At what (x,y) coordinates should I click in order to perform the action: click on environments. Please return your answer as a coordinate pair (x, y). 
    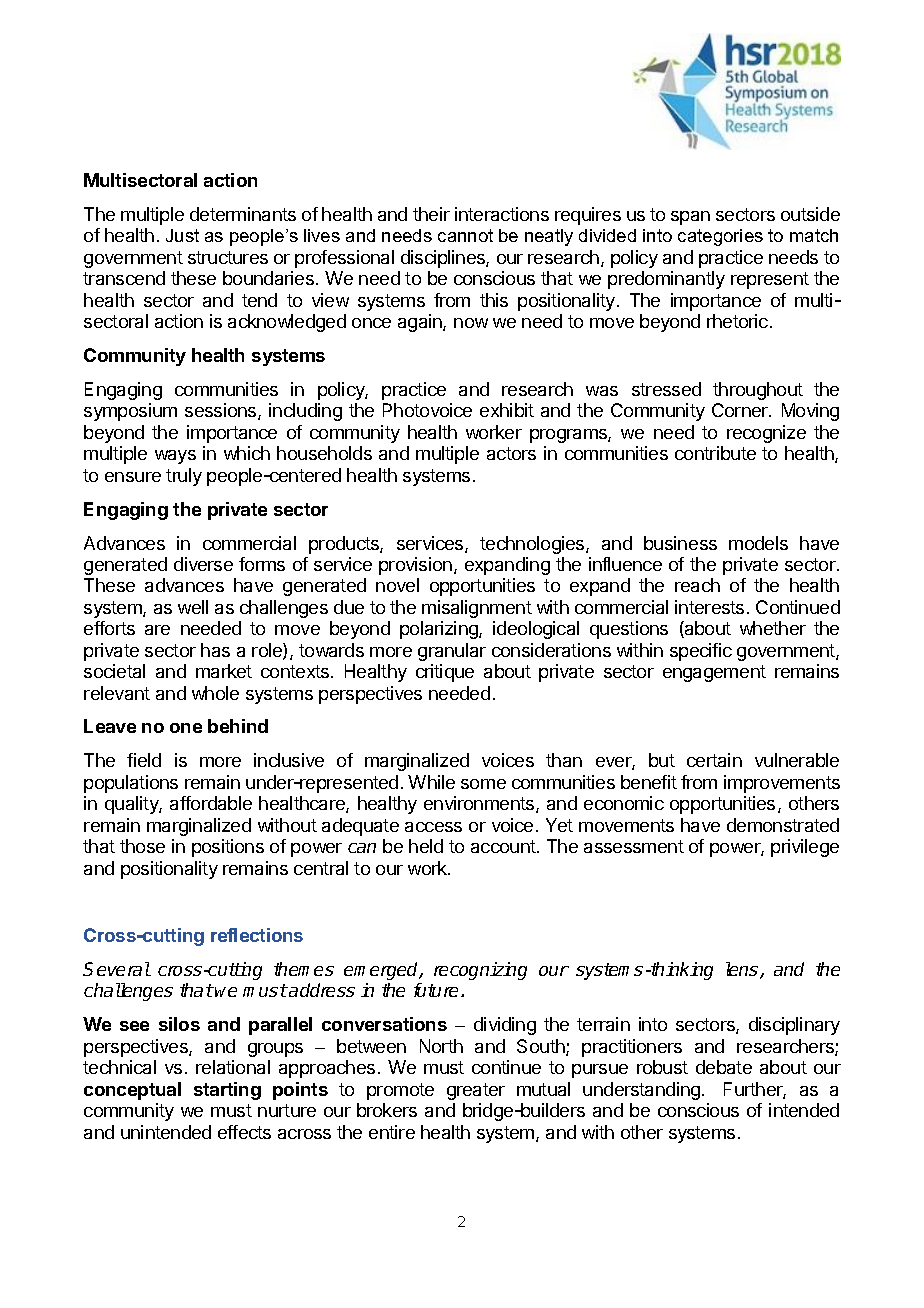
    Looking at the image, I should click on (480, 804).
